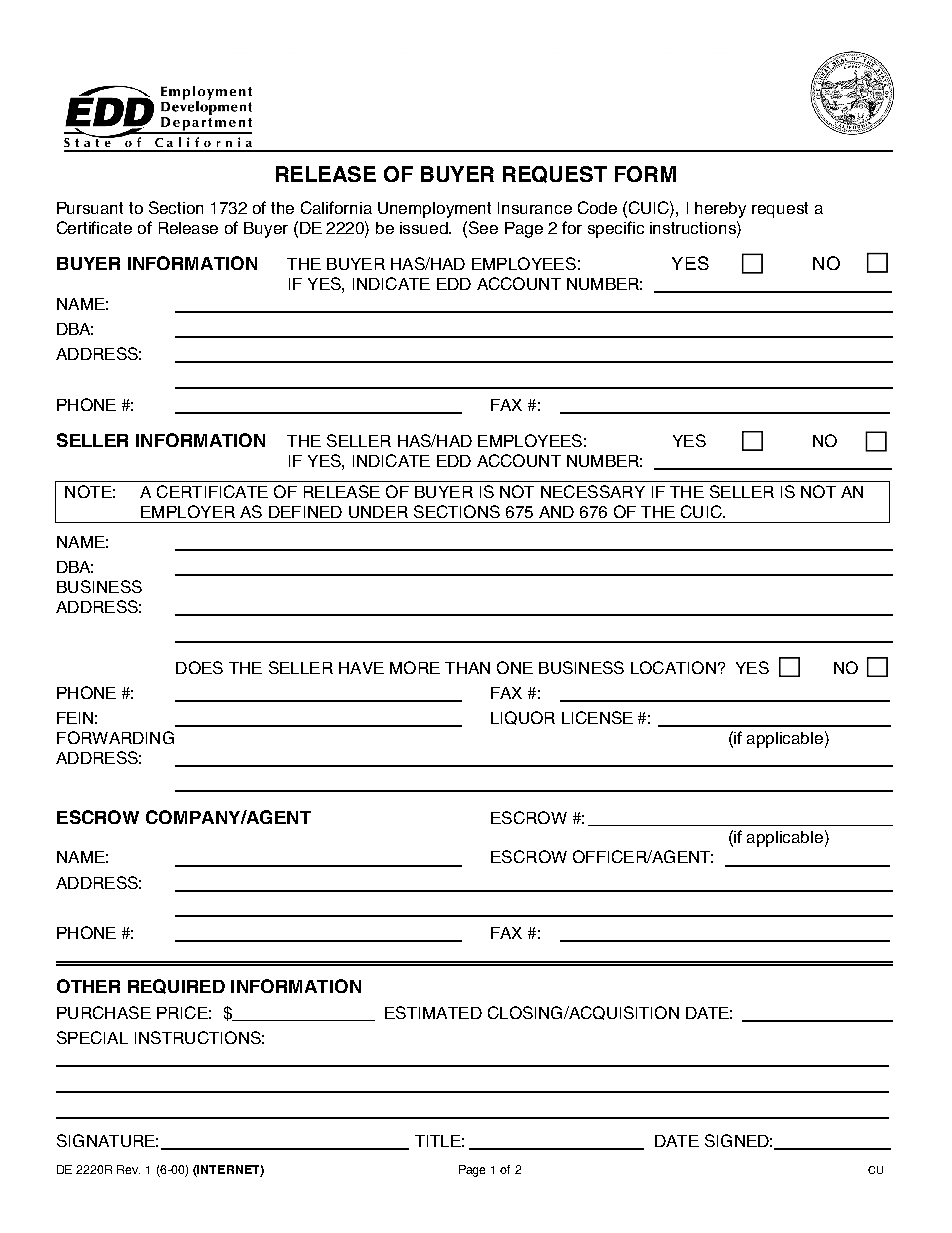  I want to click on LOCATION, so click(673, 667).
